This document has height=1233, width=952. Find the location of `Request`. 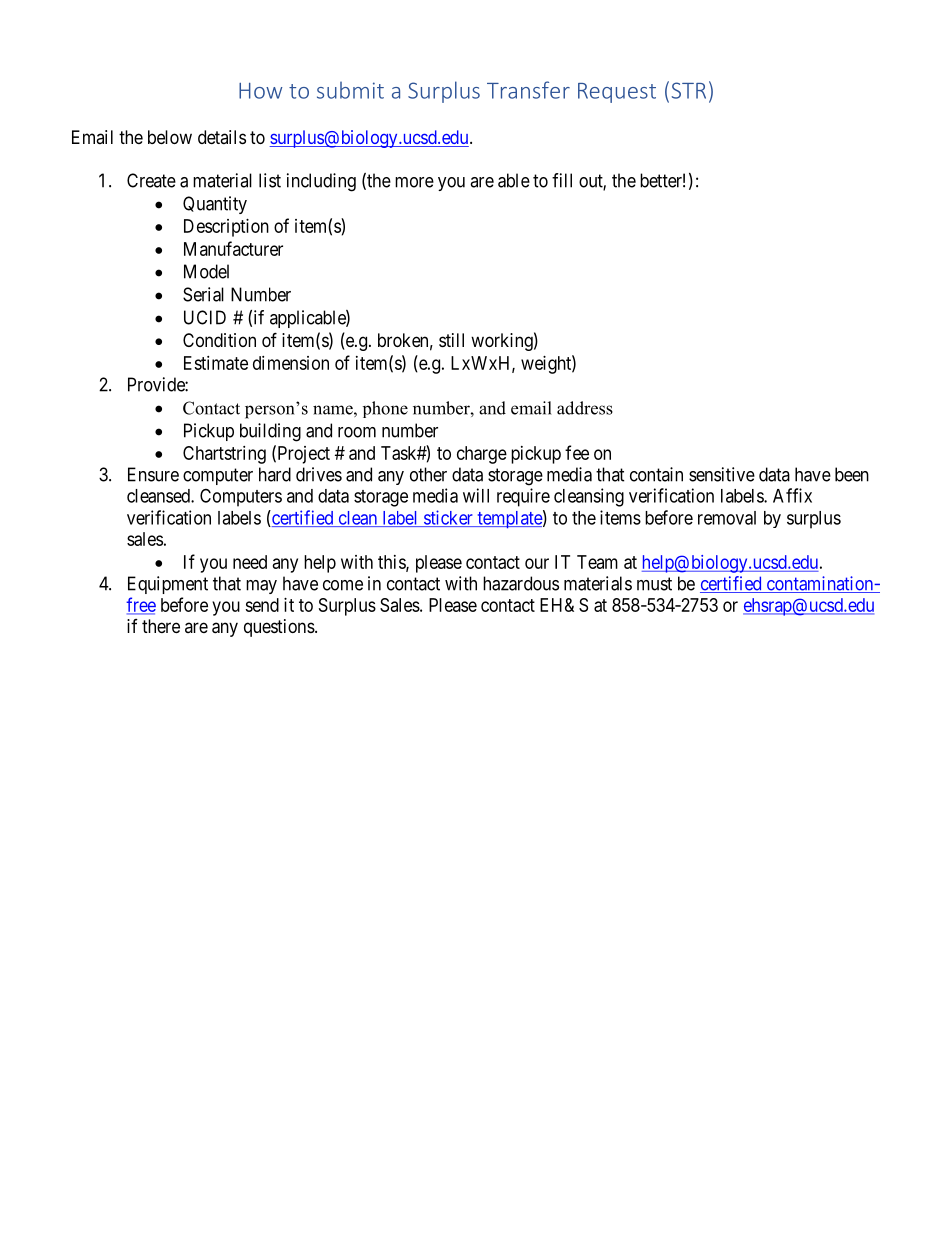

Request is located at coordinates (617, 93).
